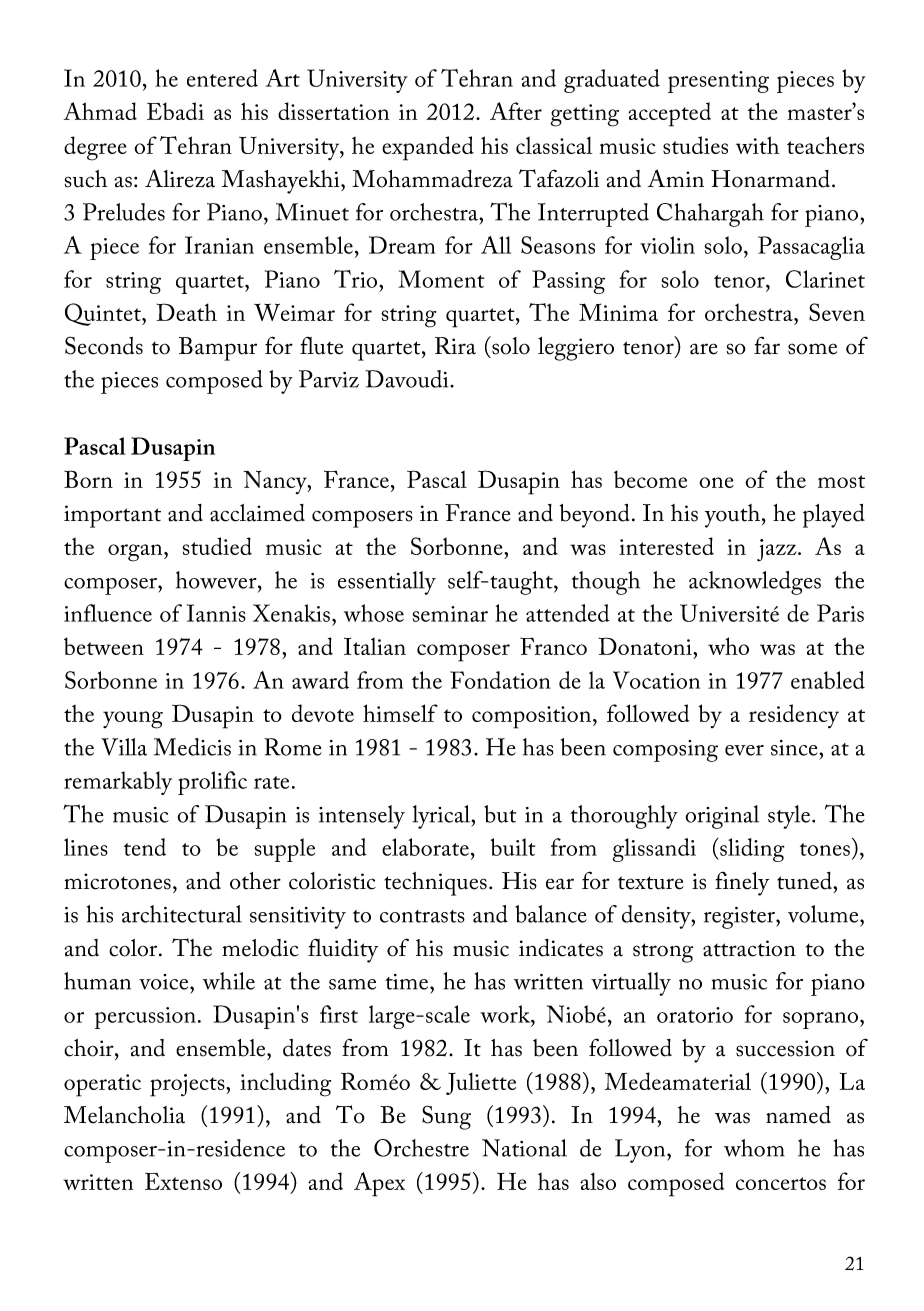 This screenshot has height=1311, width=924. Describe the element at coordinates (212, 783) in the screenshot. I see `prolific` at that location.
